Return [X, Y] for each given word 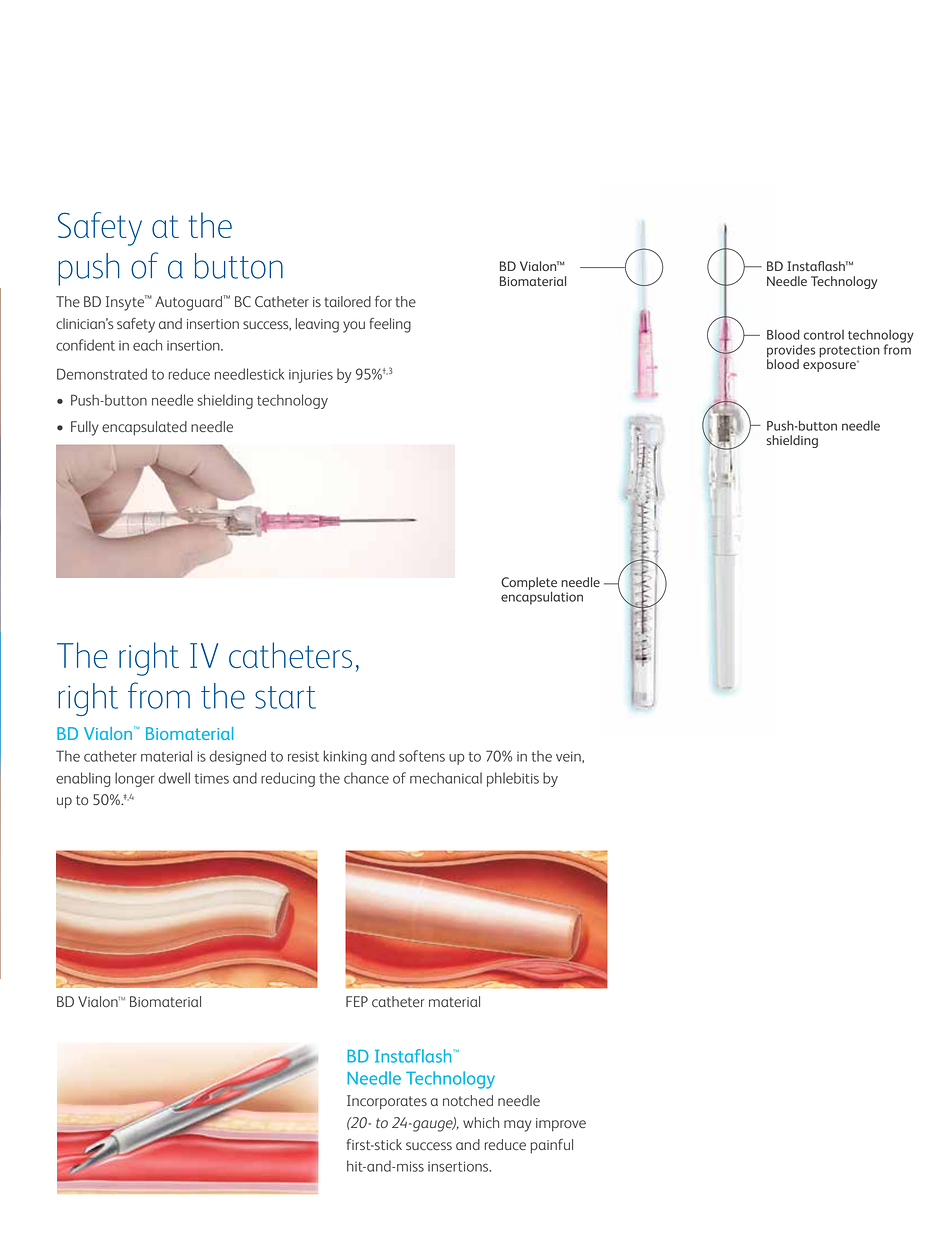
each [147, 345]
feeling [390, 325]
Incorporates [387, 1102]
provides [791, 352]
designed [237, 757]
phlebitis [513, 779]
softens [422, 756]
